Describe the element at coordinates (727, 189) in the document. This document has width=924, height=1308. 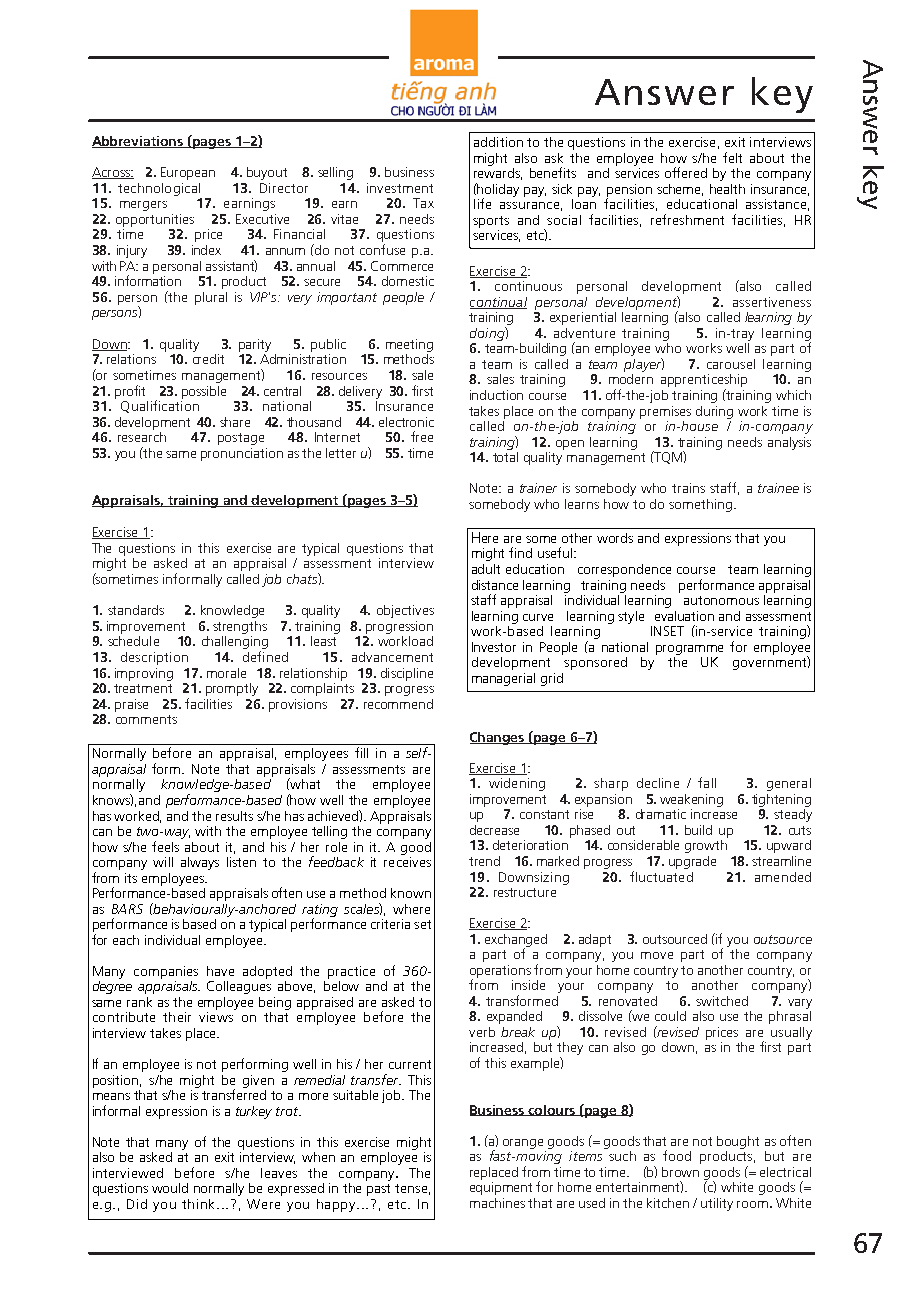
I see `health` at that location.
